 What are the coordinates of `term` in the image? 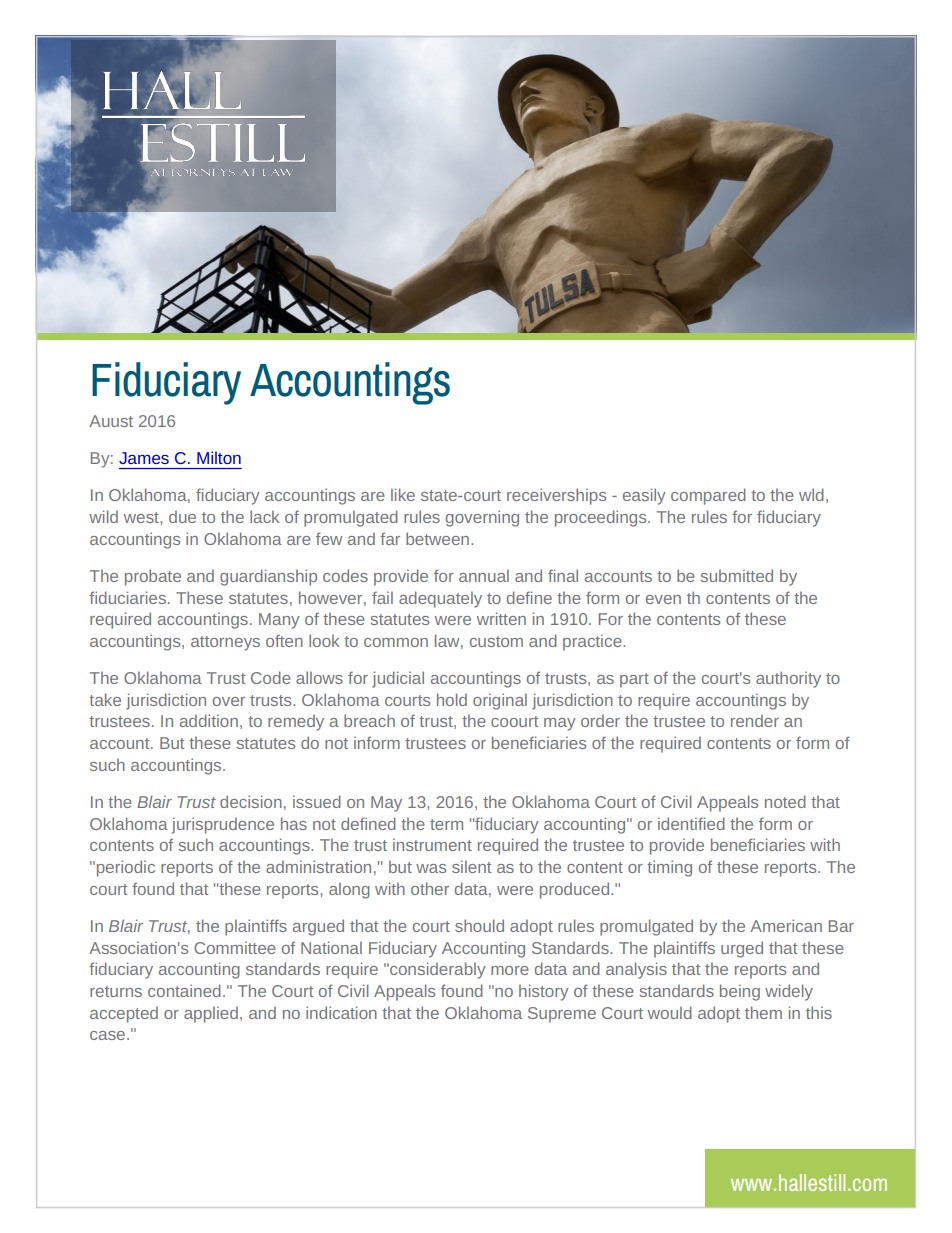 It's located at (446, 824).
